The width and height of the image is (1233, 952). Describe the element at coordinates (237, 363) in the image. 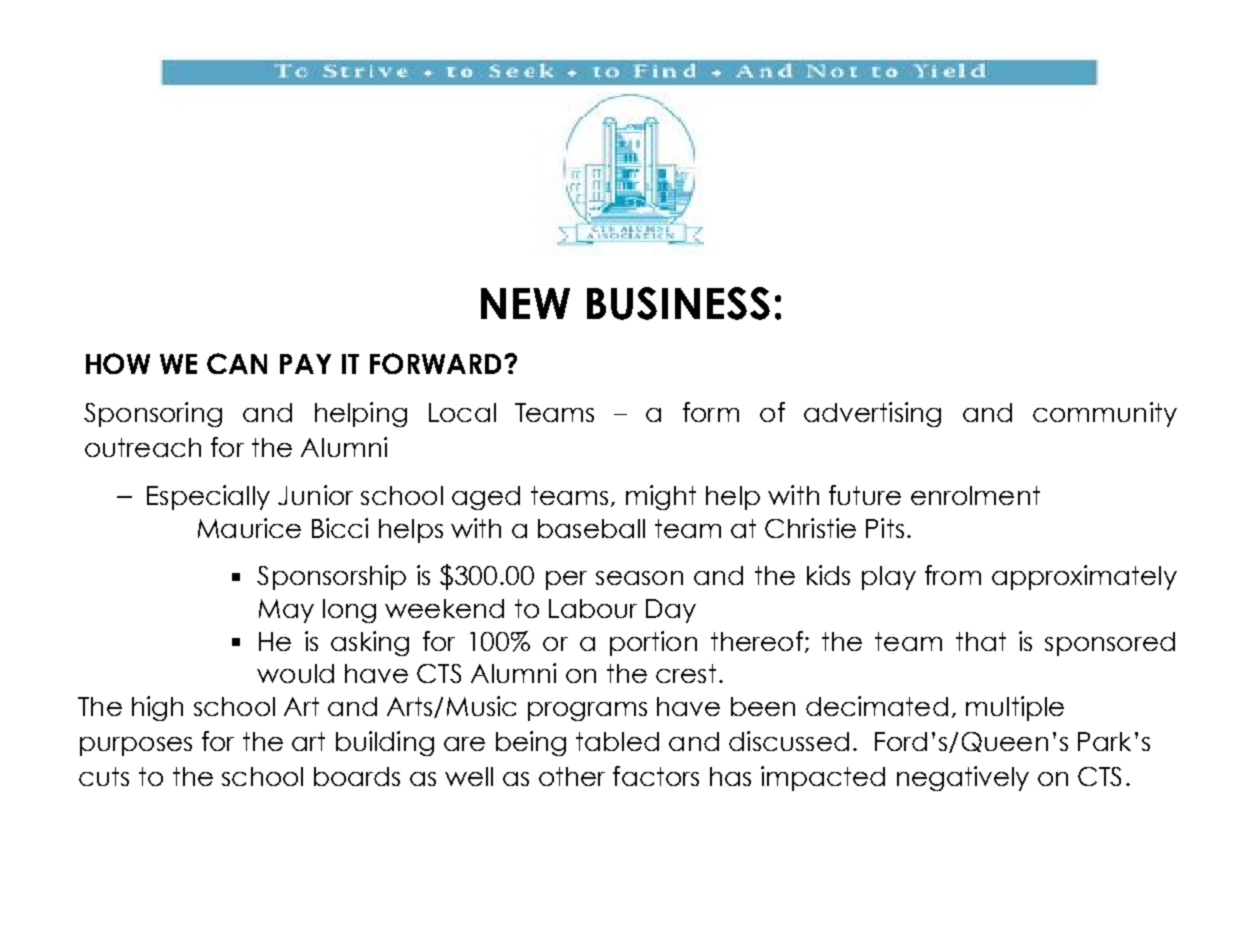

I see `CAN` at that location.
